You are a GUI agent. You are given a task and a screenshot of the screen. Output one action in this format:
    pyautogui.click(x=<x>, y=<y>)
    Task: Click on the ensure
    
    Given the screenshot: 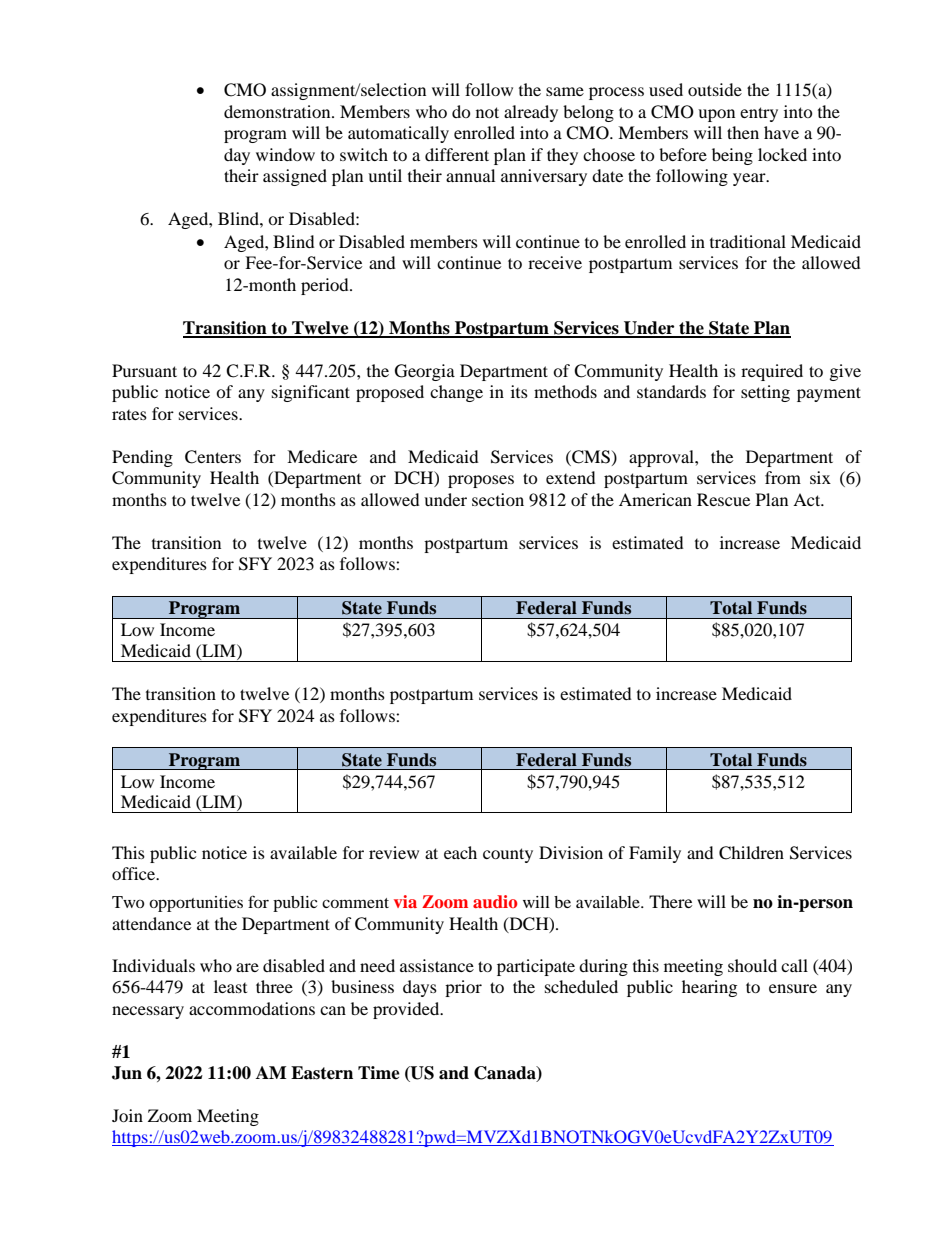 What is the action you would take?
    pyautogui.click(x=793, y=988)
